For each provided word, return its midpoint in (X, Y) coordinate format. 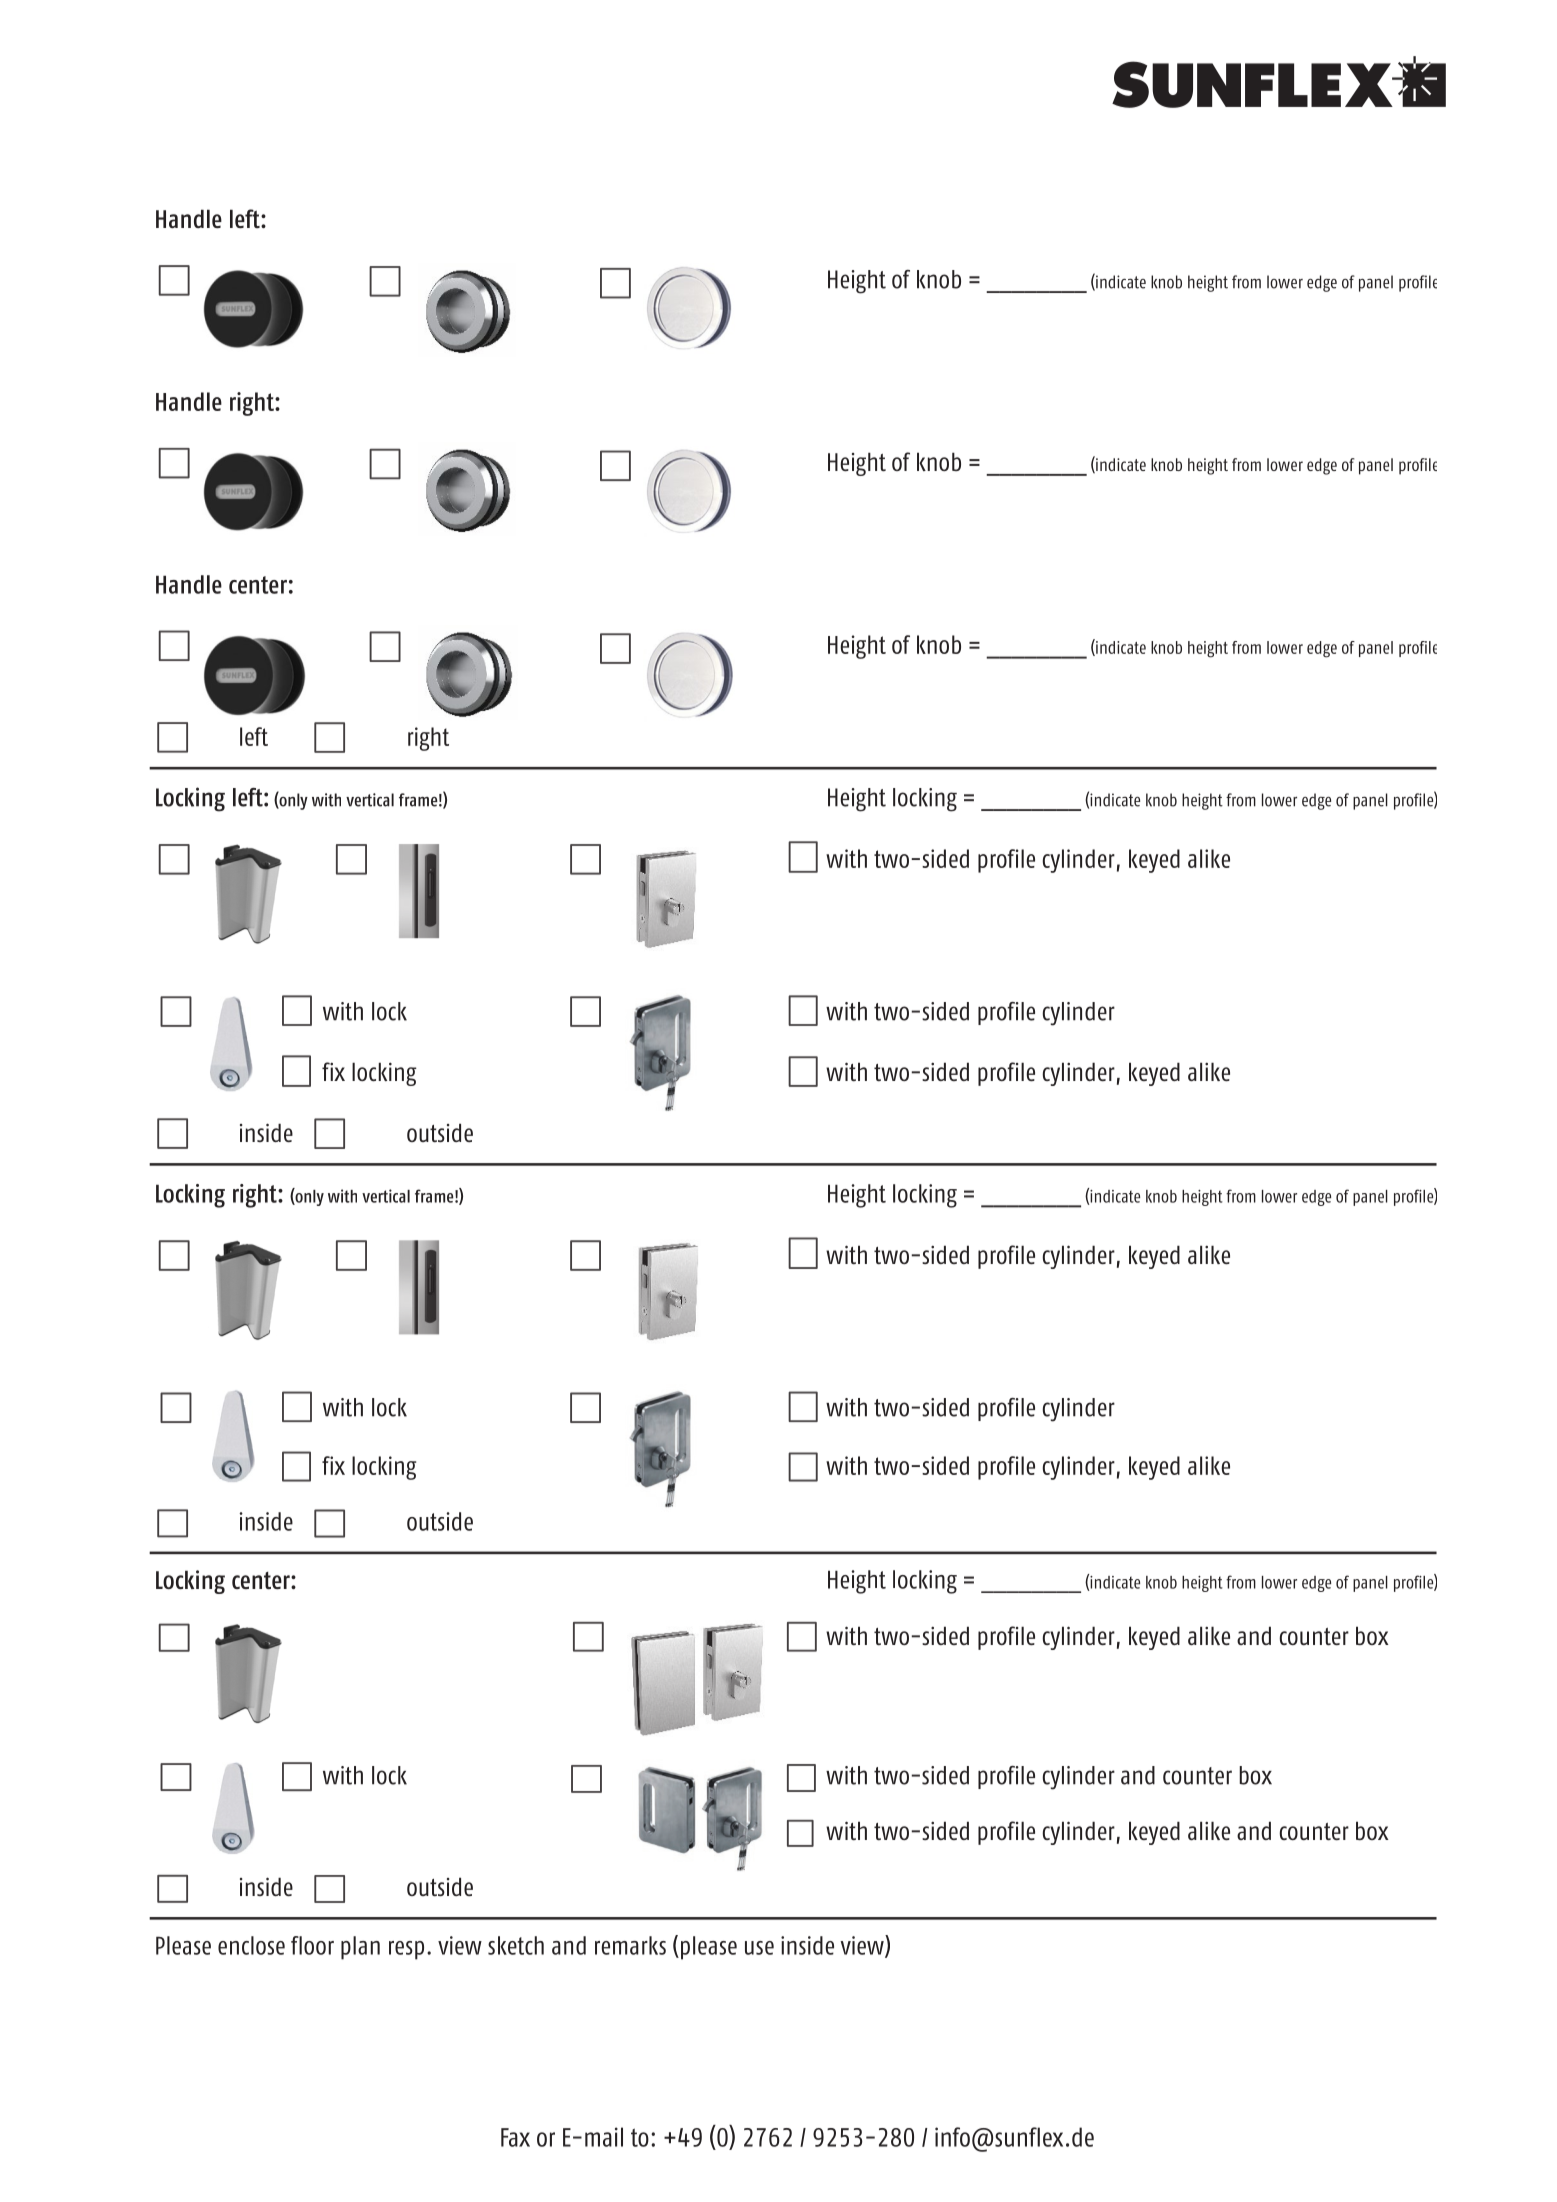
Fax (515, 2137)
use (759, 1948)
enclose (251, 1945)
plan (360, 1948)
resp (406, 1950)
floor (312, 1945)
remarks (630, 1945)
